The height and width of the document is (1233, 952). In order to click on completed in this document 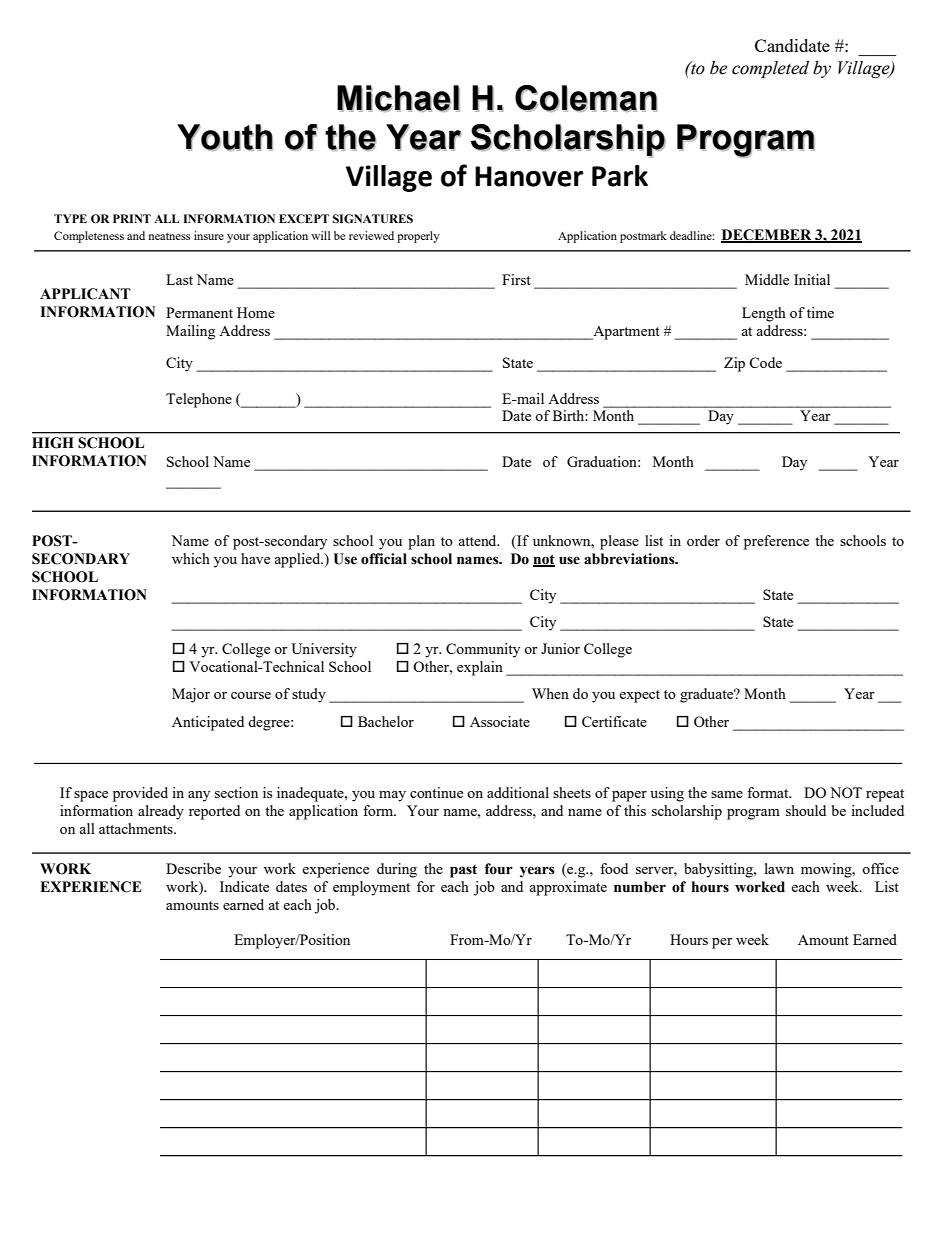, I will do `click(770, 69)`.
